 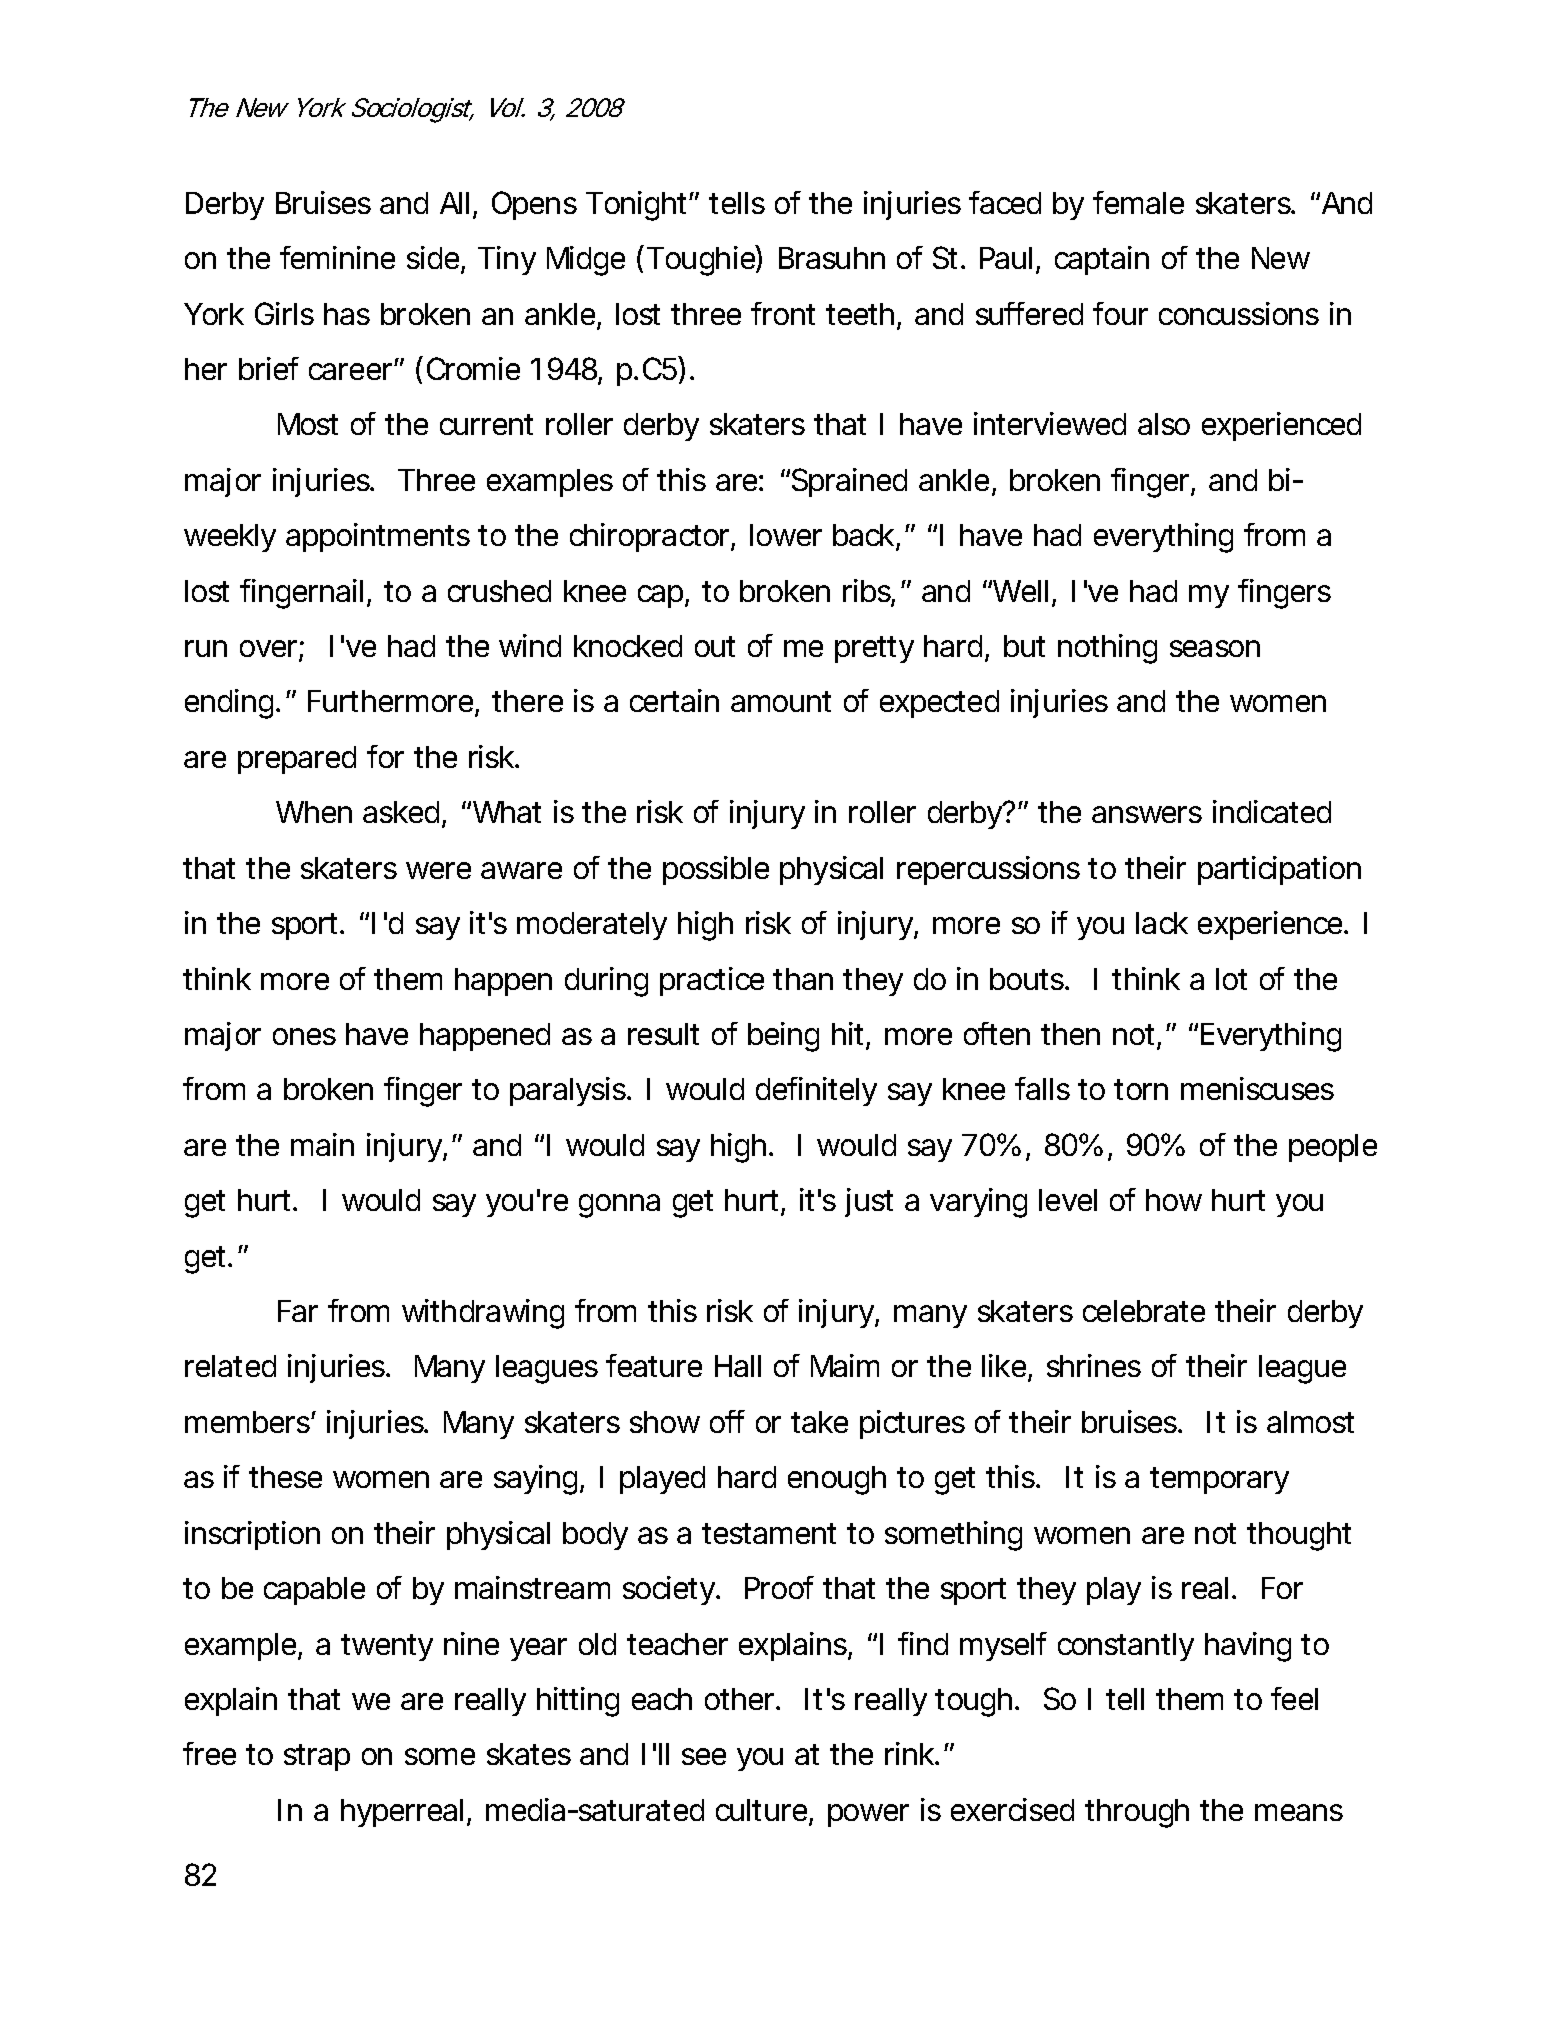 I want to click on front, so click(x=783, y=313).
